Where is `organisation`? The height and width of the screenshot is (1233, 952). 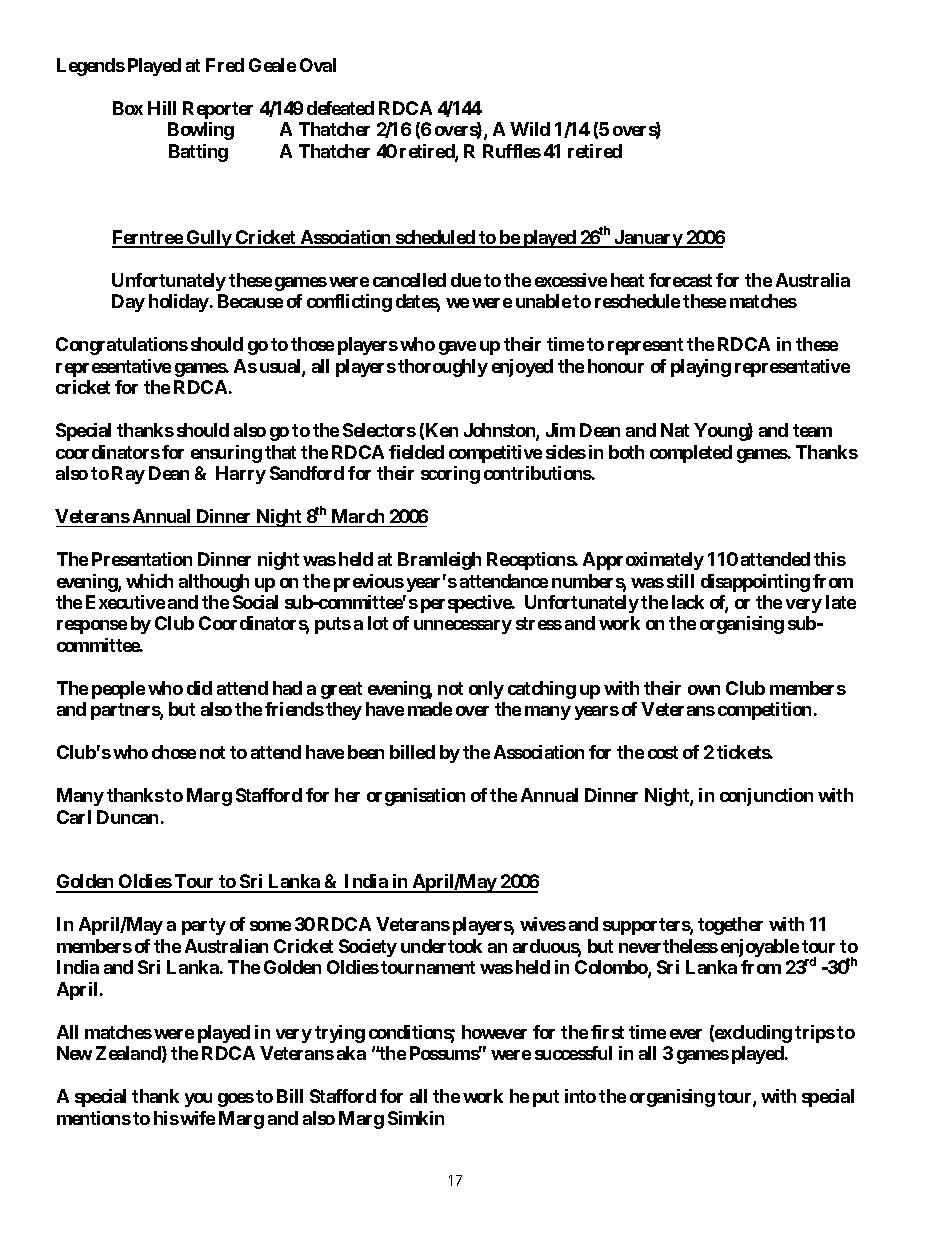 organisation is located at coordinates (416, 797).
